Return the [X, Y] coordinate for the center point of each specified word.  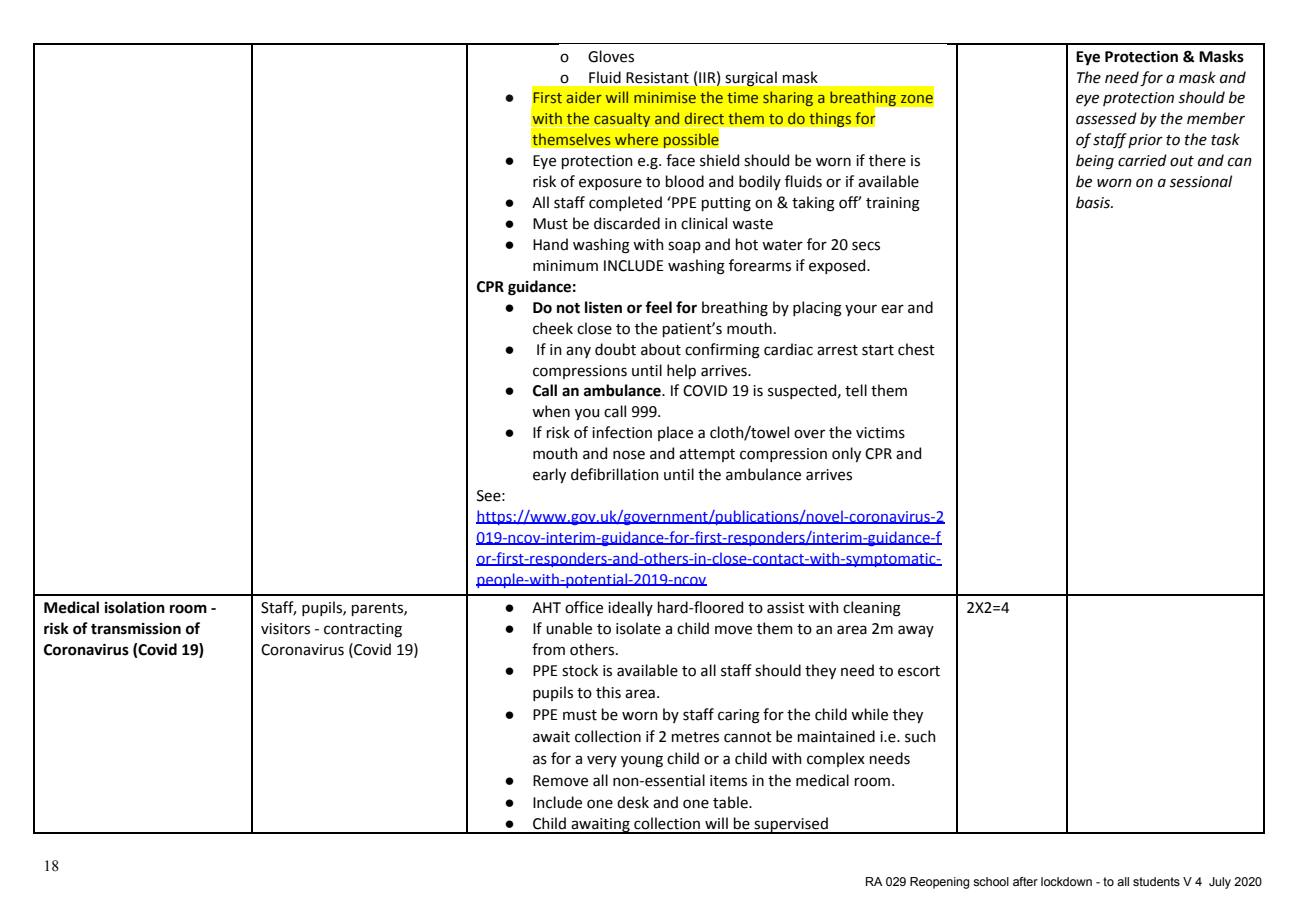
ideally [630, 608]
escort [919, 671]
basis [1094, 202]
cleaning [872, 609]
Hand [550, 244]
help [681, 371]
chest [916, 349]
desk [633, 802]
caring [739, 716]
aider [584, 97]
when [551, 411]
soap [684, 247]
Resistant [657, 78]
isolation [135, 607]
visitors [285, 629]
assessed [1106, 118]
